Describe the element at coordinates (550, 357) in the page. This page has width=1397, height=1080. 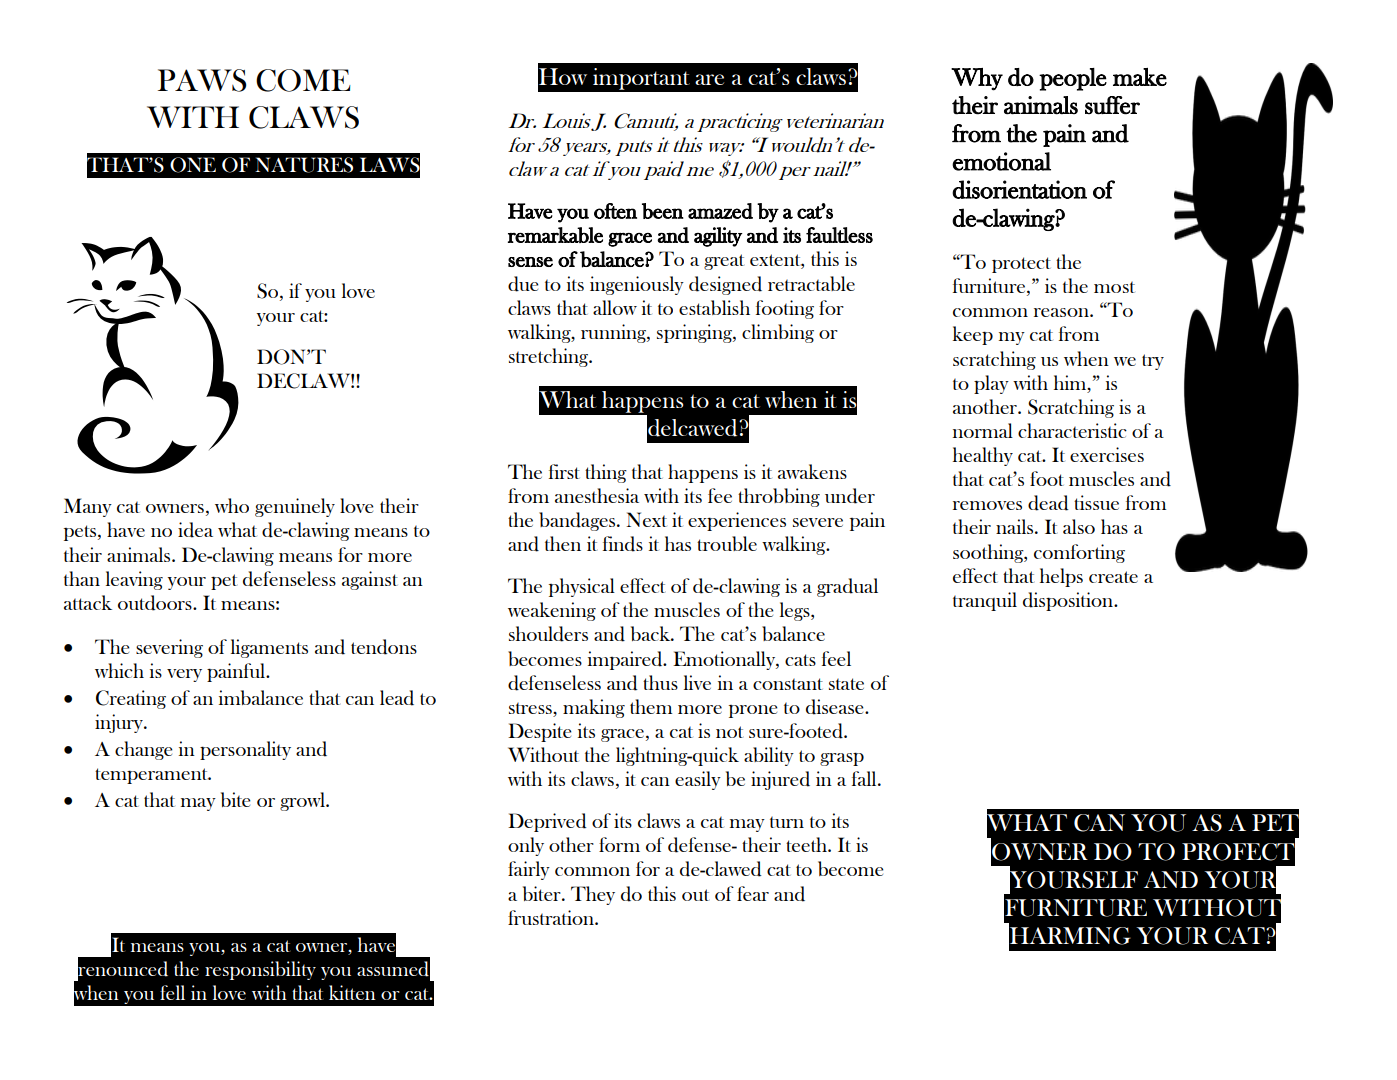
I see `stretching` at that location.
